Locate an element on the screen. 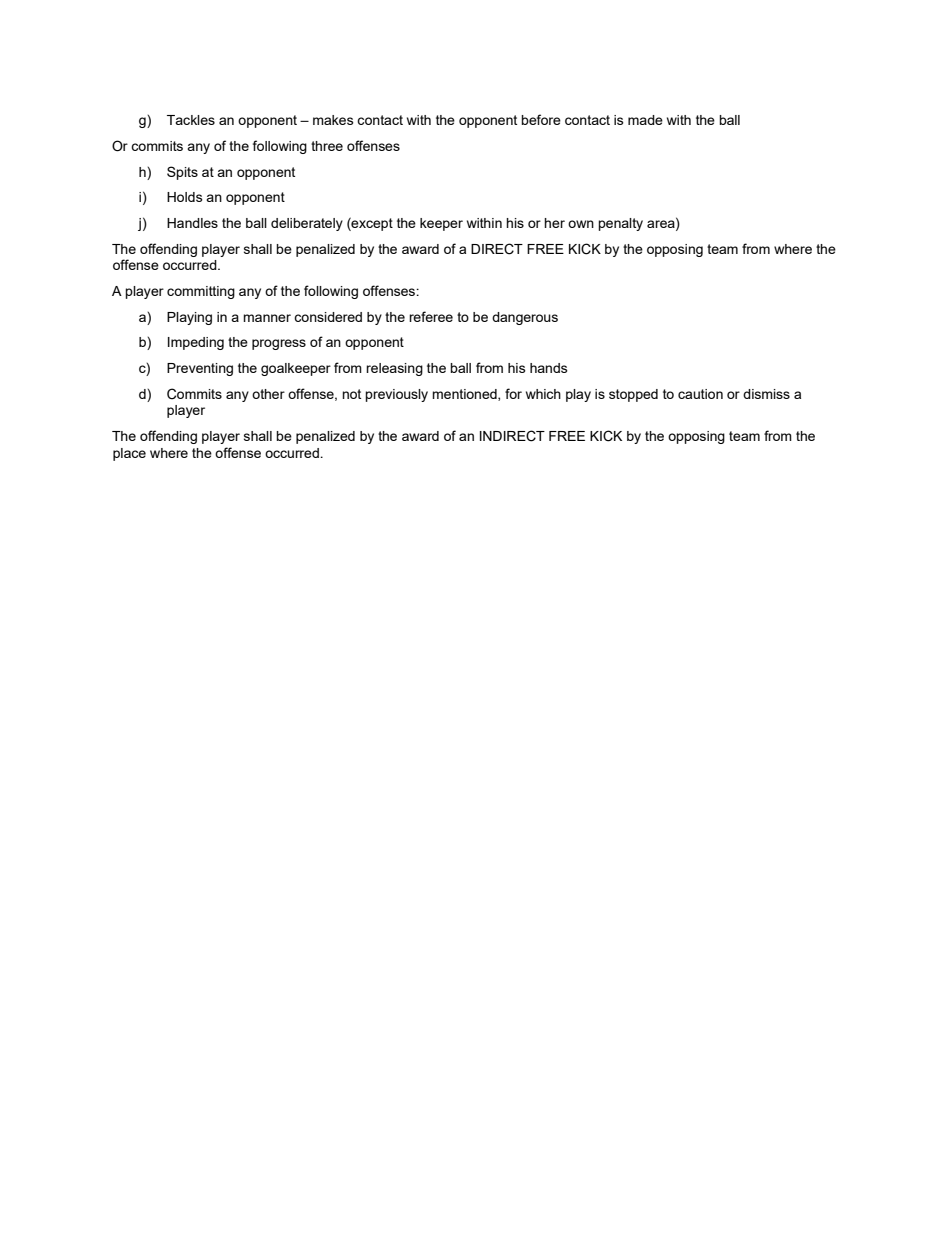  Tackles is located at coordinates (191, 120).
